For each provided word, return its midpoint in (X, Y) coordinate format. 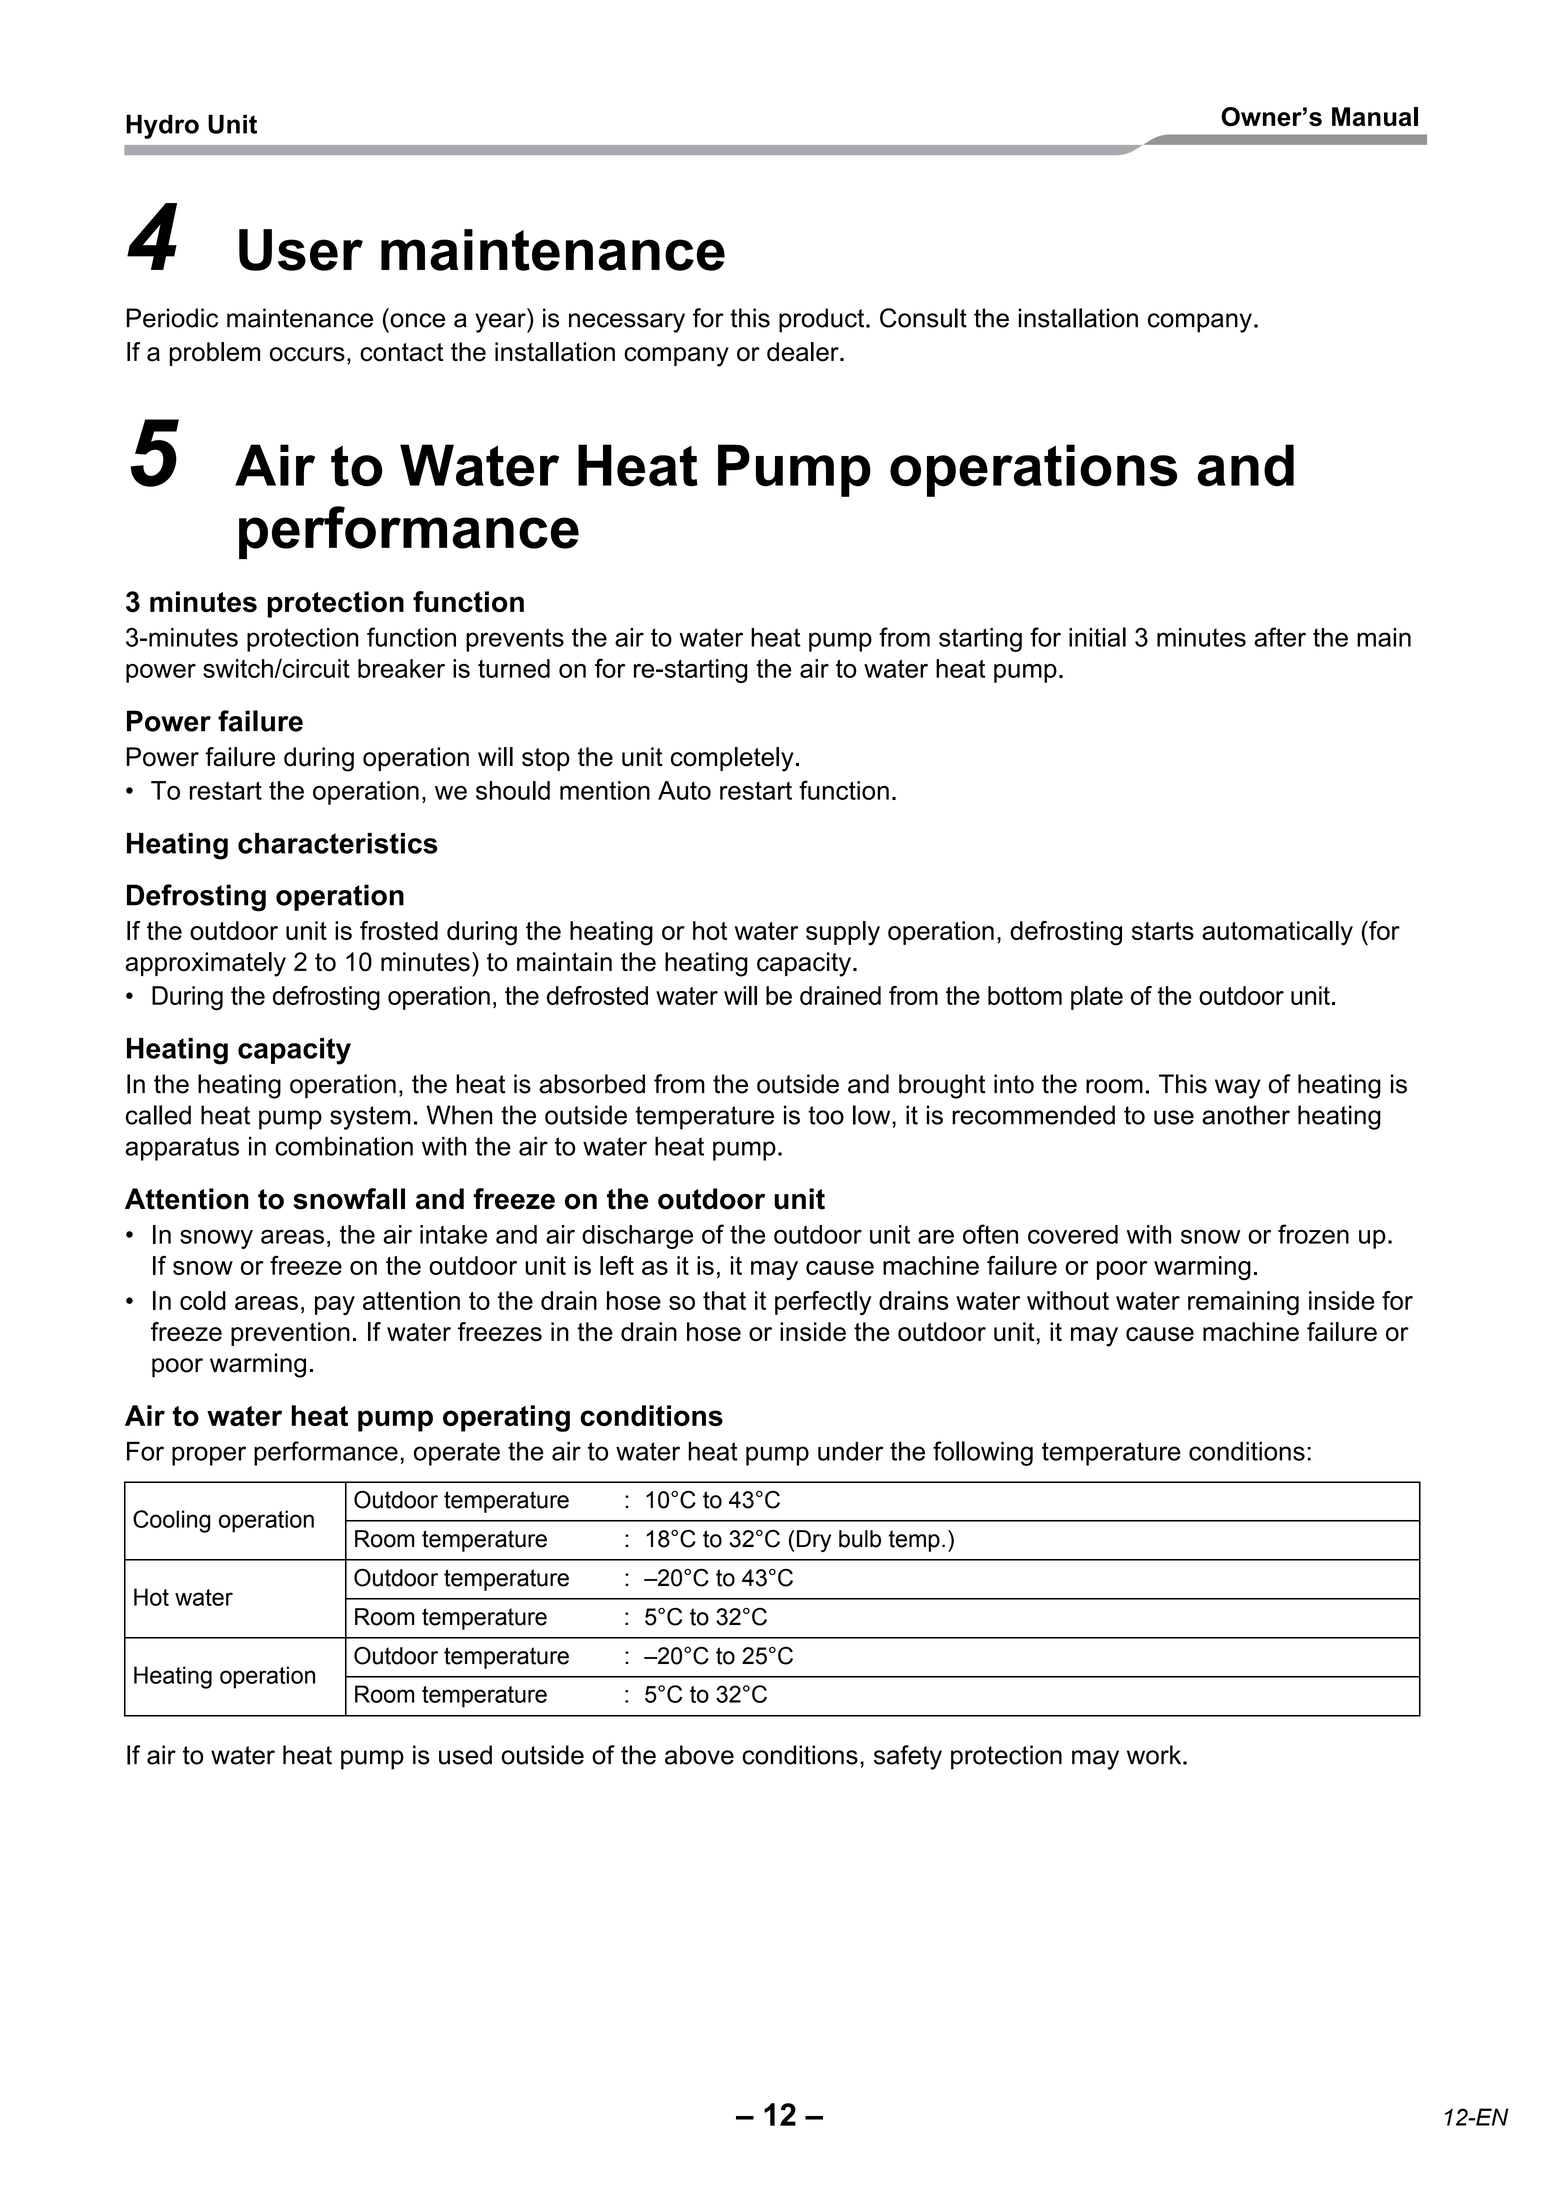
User (301, 250)
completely (732, 759)
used (465, 1755)
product (823, 320)
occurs (307, 354)
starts (1163, 931)
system (370, 1118)
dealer (804, 352)
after (1280, 637)
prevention (290, 1334)
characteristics (338, 843)
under (850, 1451)
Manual (1375, 117)
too (826, 1115)
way (1238, 1089)
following (983, 1453)
